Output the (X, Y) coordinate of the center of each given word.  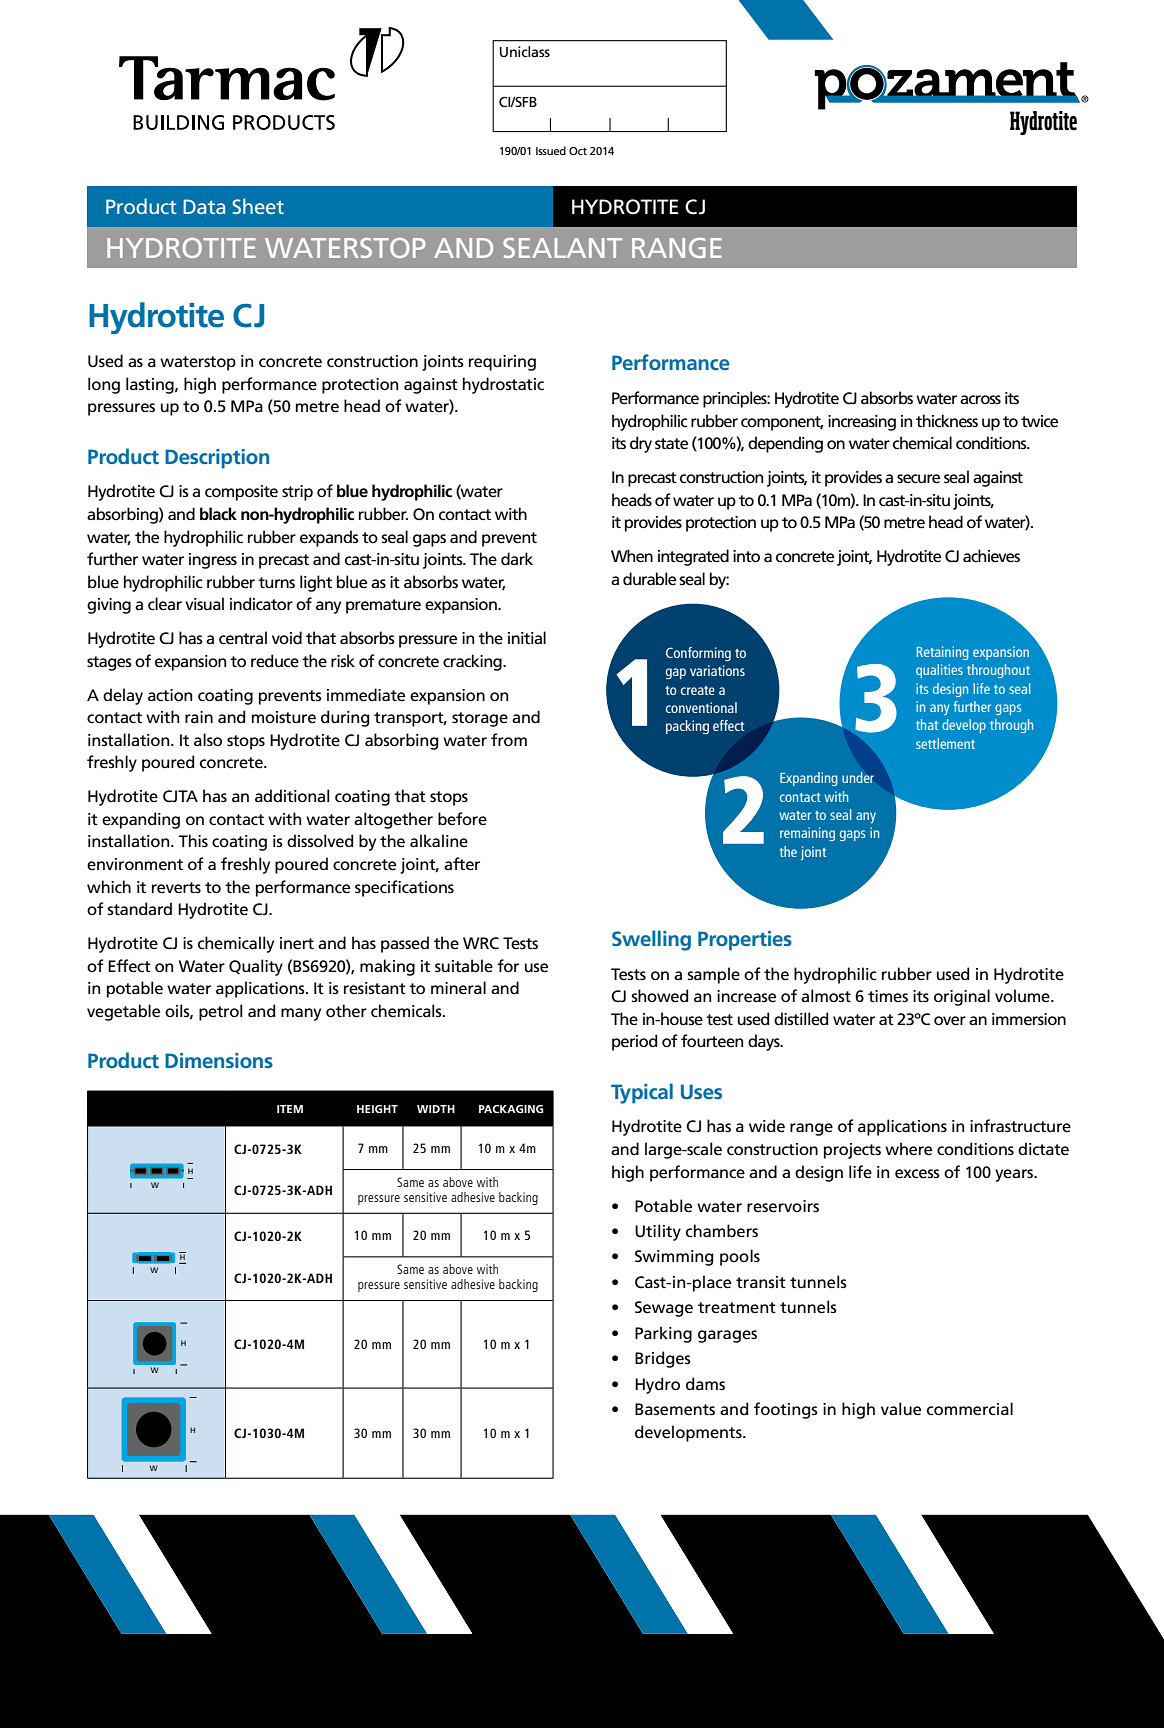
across (980, 400)
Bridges (663, 1359)
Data (204, 206)
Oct (578, 151)
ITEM (290, 1109)
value (901, 1409)
